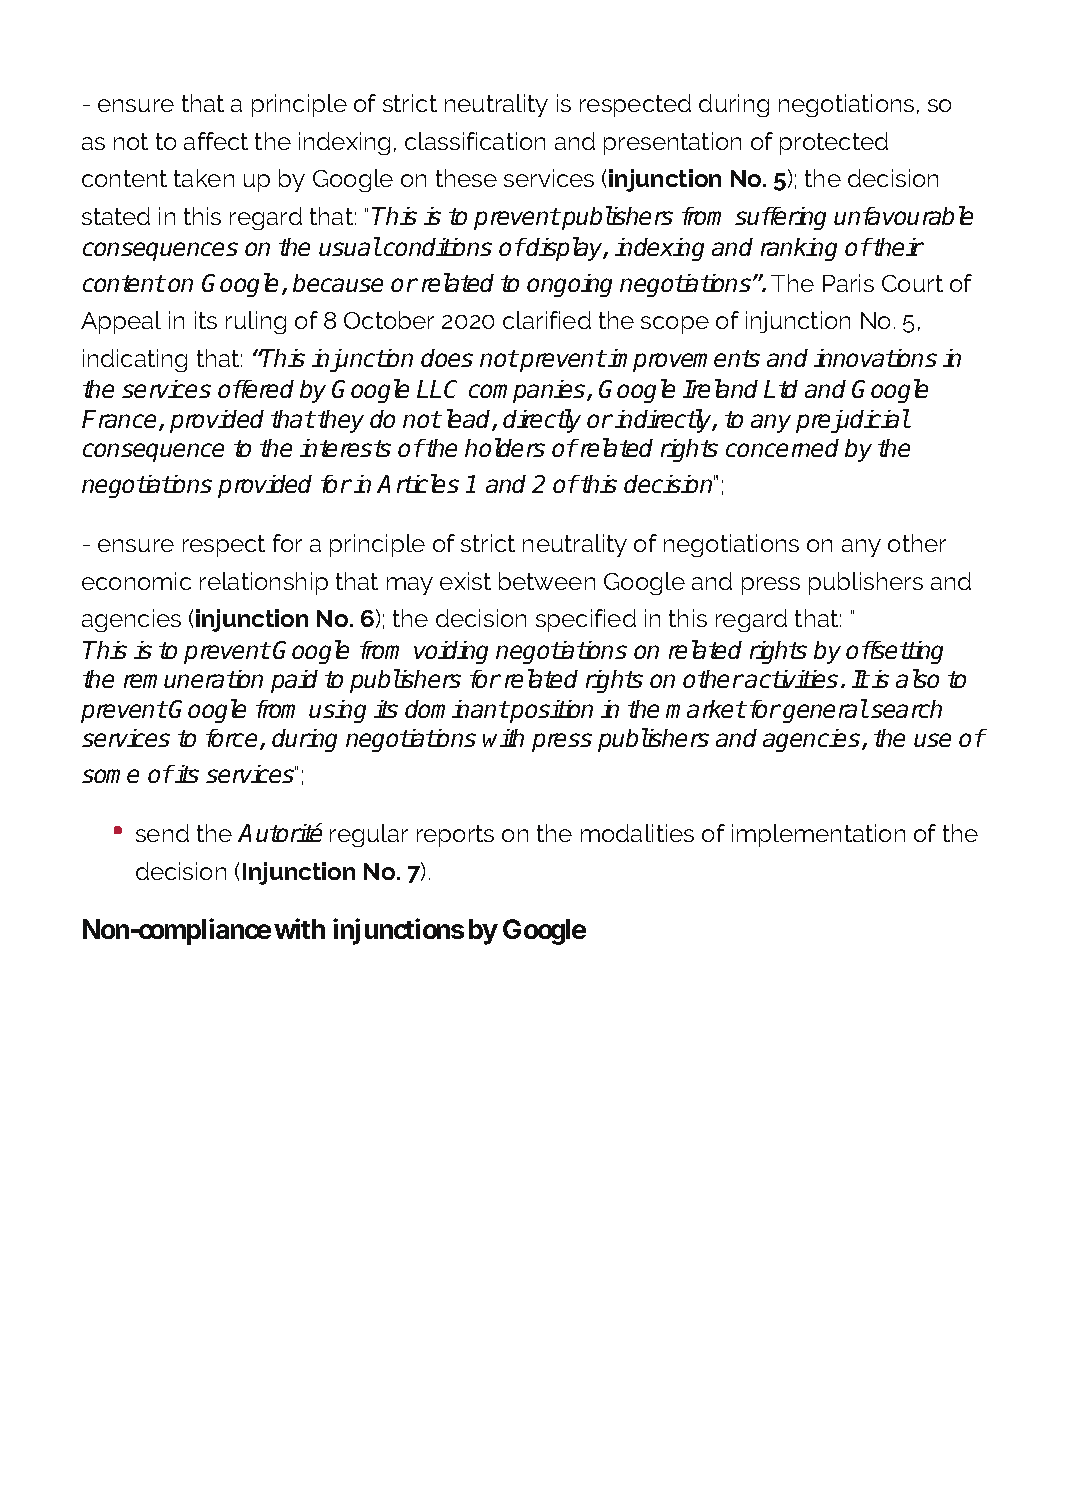  Describe the element at coordinates (547, 320) in the screenshot. I see `clarified` at that location.
